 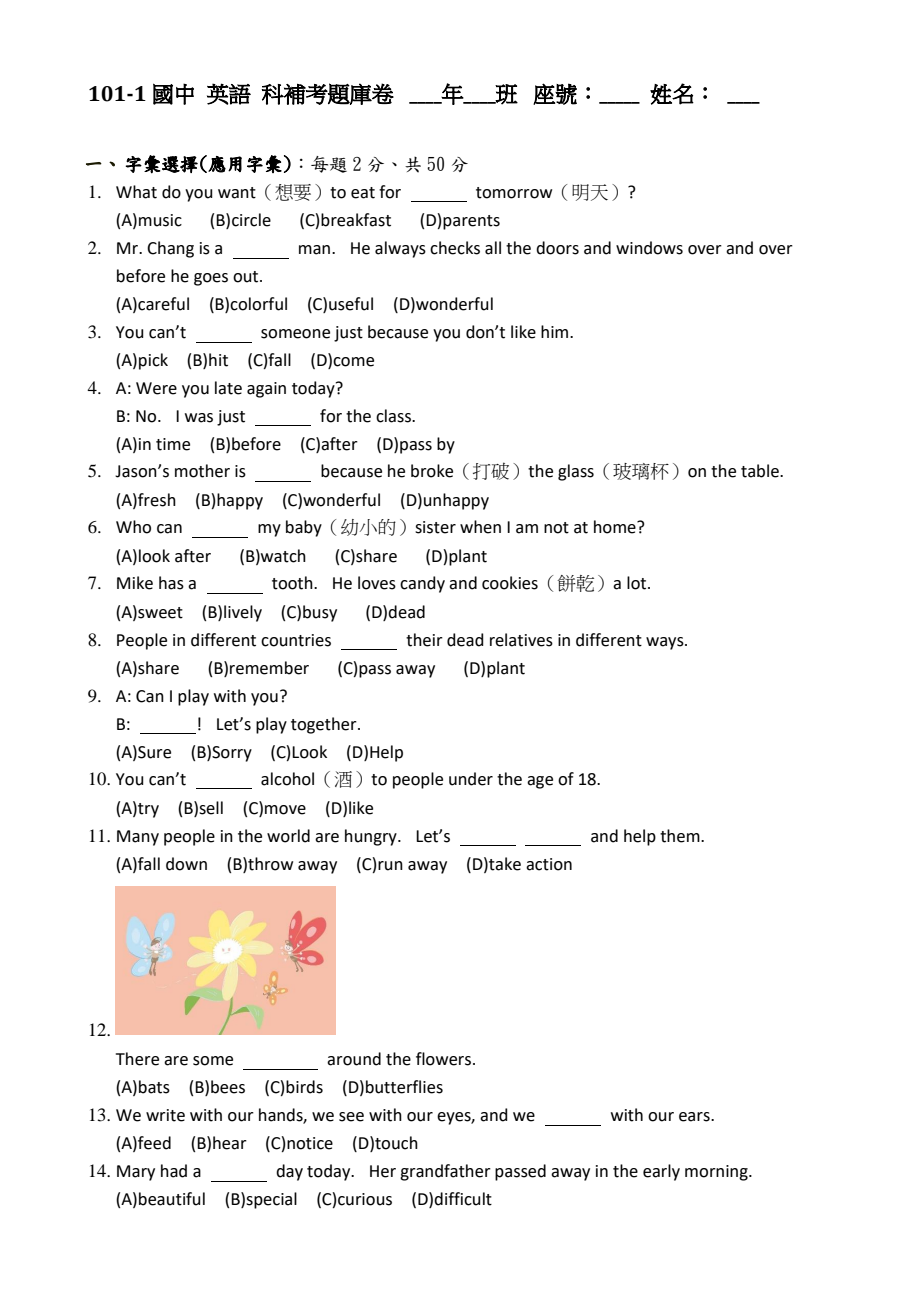 What do you see at coordinates (186, 864) in the document?
I see `down` at bounding box center [186, 864].
